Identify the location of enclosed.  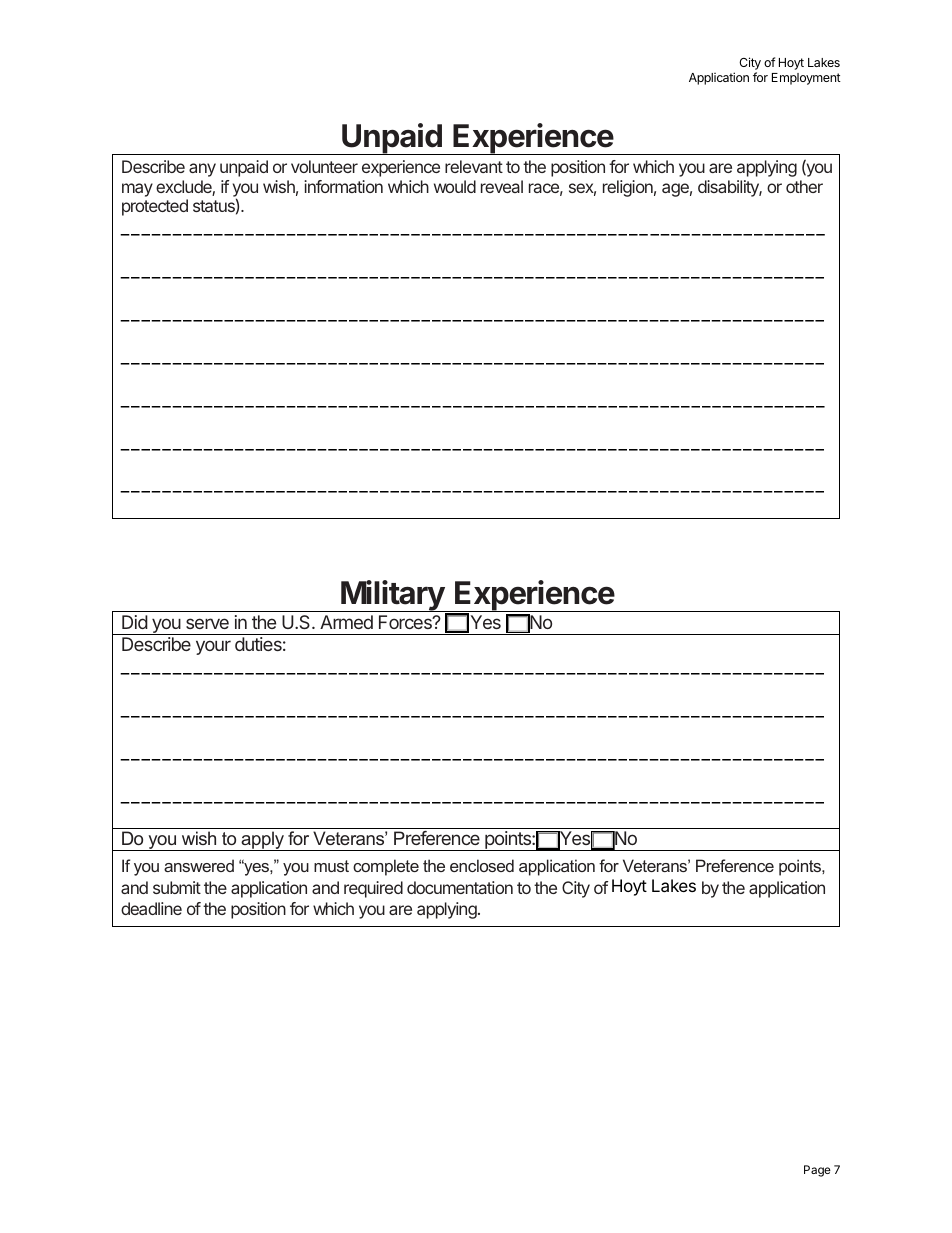
(482, 865).
